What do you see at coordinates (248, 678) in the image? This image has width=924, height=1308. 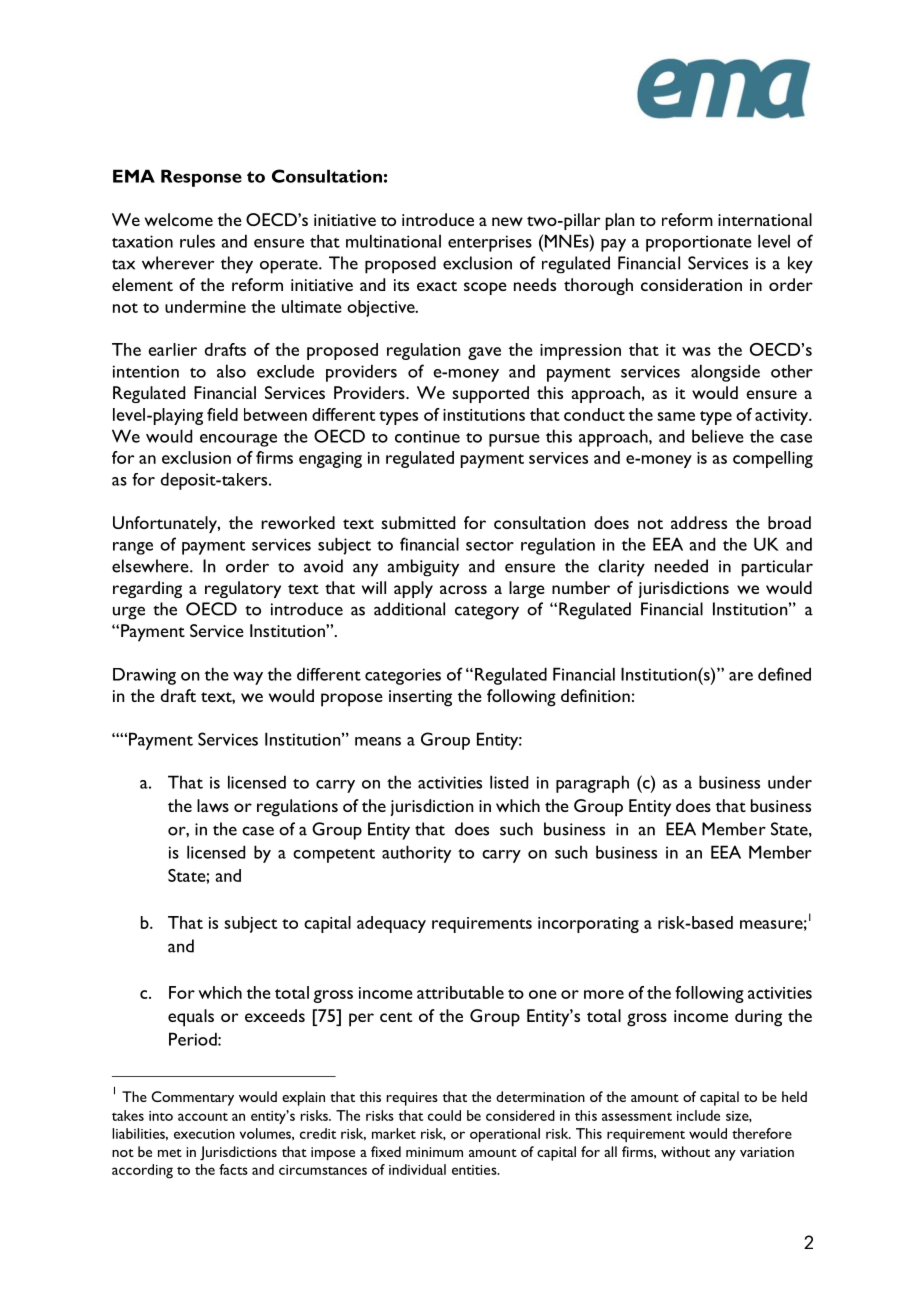 I see `way` at bounding box center [248, 678].
